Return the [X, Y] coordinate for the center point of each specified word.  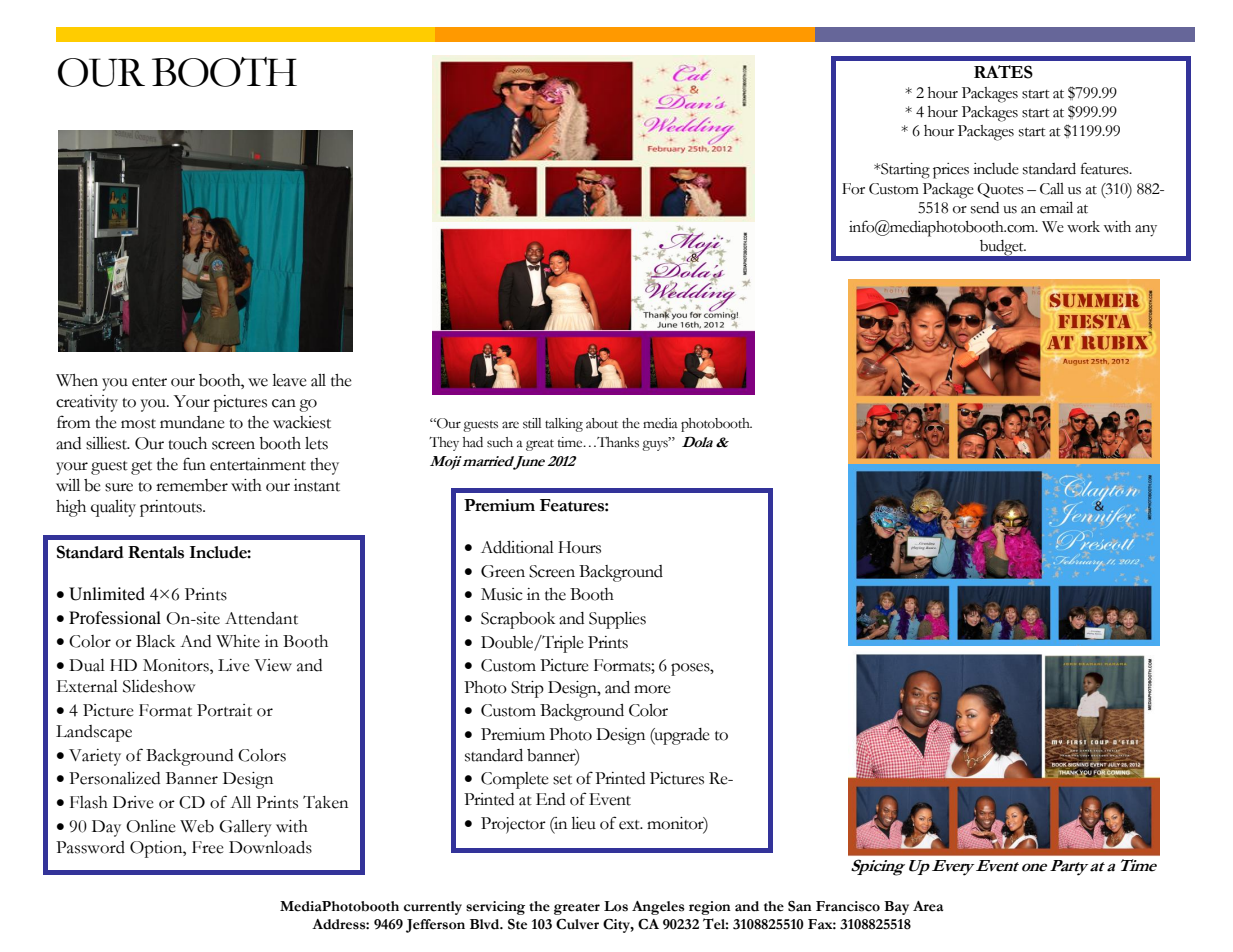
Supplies [617, 620]
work [1083, 227]
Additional [517, 547]
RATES [1003, 72]
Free [208, 847]
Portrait [224, 710]
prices [951, 171]
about [602, 423]
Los [616, 906]
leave [289, 380]
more [652, 689]
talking [564, 425]
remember [192, 485]
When [77, 380]
